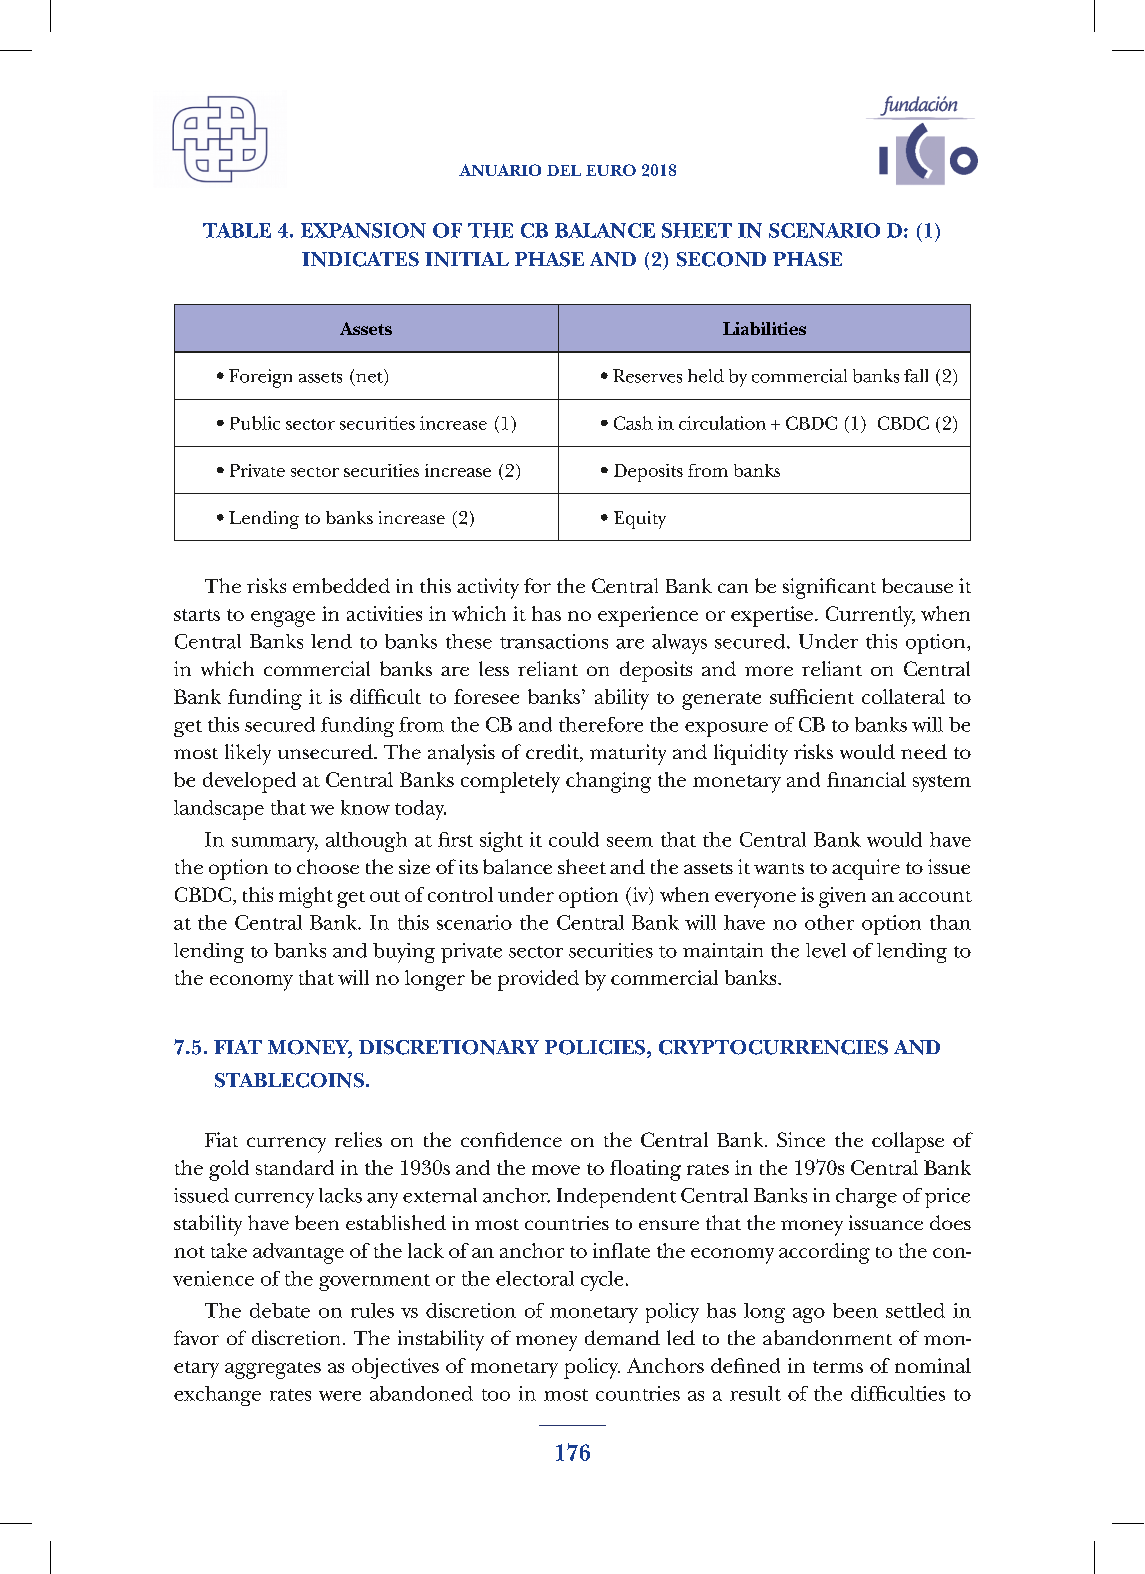 Image resolution: width=1145 pixels, height=1574 pixels. I want to click on financial, so click(866, 779).
